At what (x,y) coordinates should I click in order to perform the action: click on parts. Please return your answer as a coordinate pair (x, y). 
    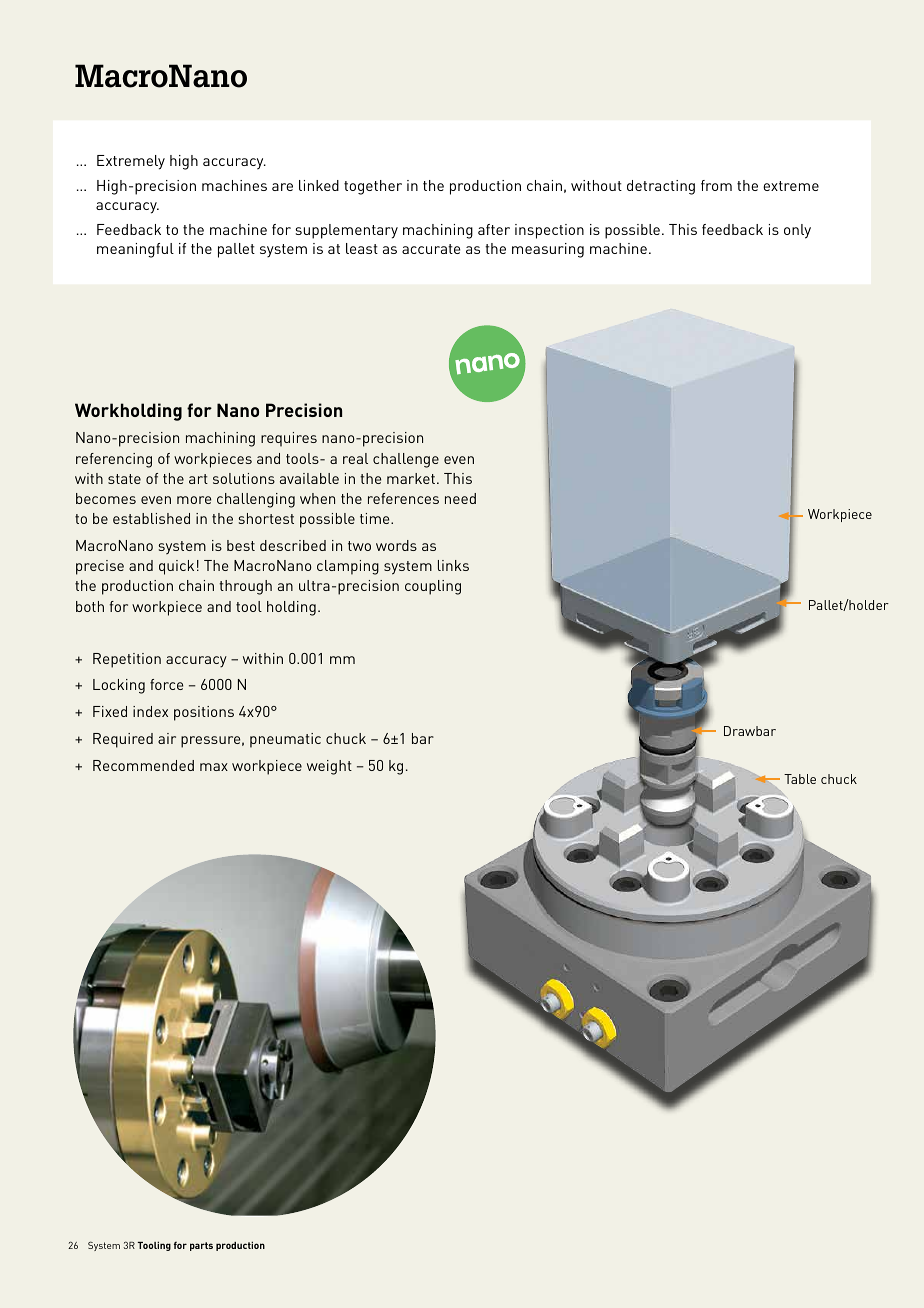
    Looking at the image, I should click on (201, 1246).
